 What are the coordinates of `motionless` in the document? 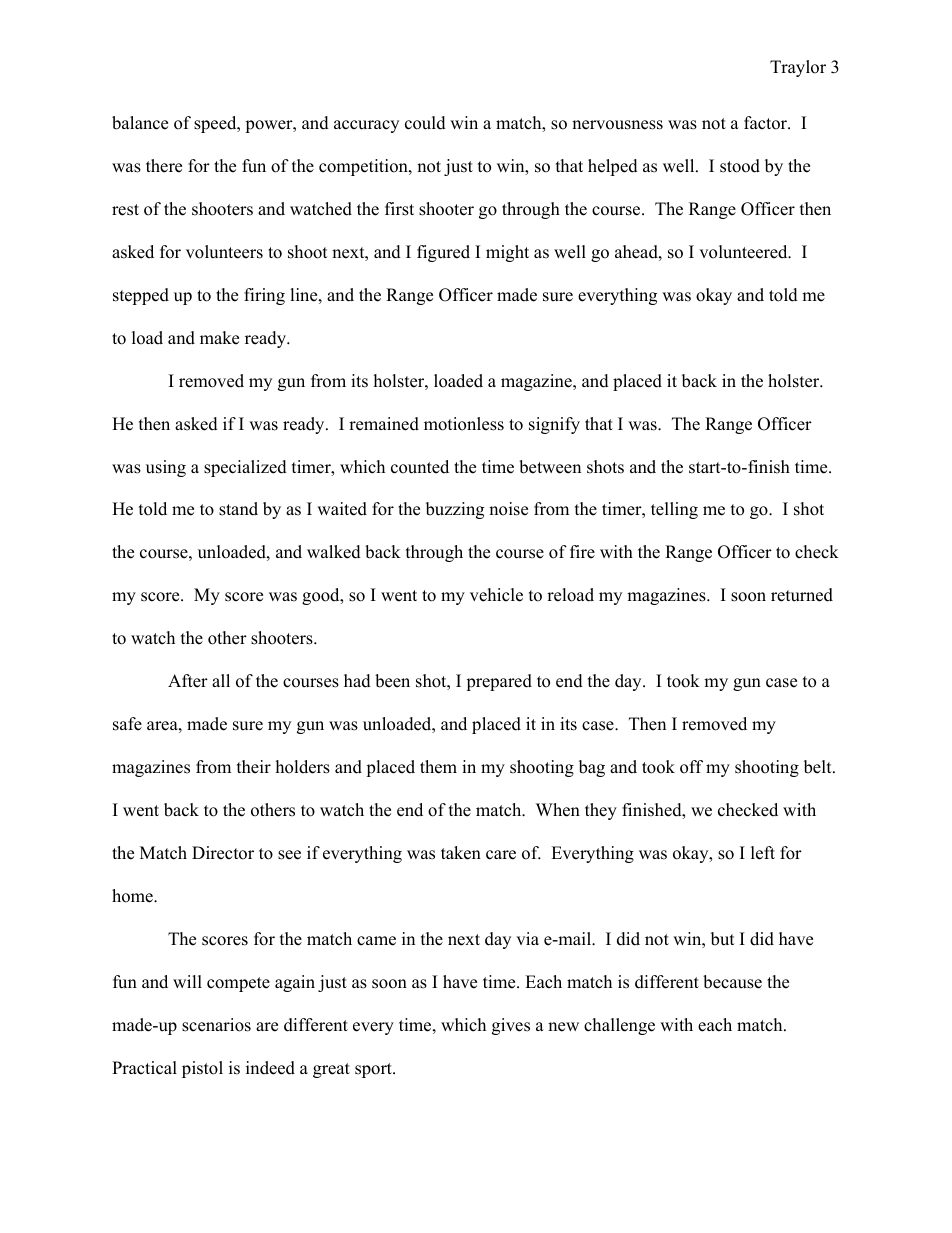 It's located at (464, 424).
